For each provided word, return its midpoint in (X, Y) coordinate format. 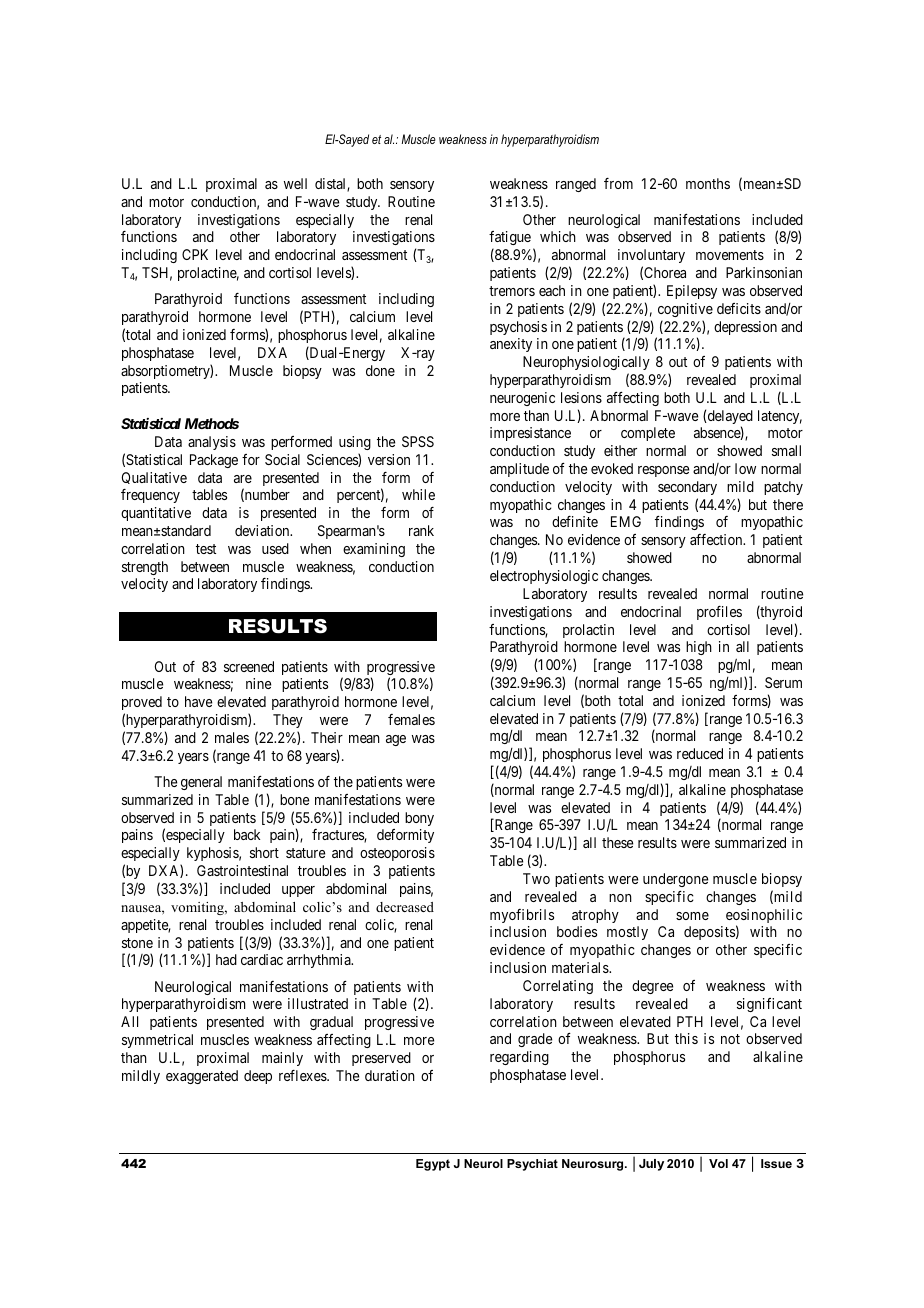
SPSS (418, 441)
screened (249, 666)
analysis (212, 443)
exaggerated (202, 1077)
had (226, 959)
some (692, 916)
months (708, 183)
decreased (405, 907)
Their (327, 737)
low (745, 468)
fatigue (510, 240)
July (651, 1165)
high (699, 648)
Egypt (433, 1165)
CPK (195, 254)
